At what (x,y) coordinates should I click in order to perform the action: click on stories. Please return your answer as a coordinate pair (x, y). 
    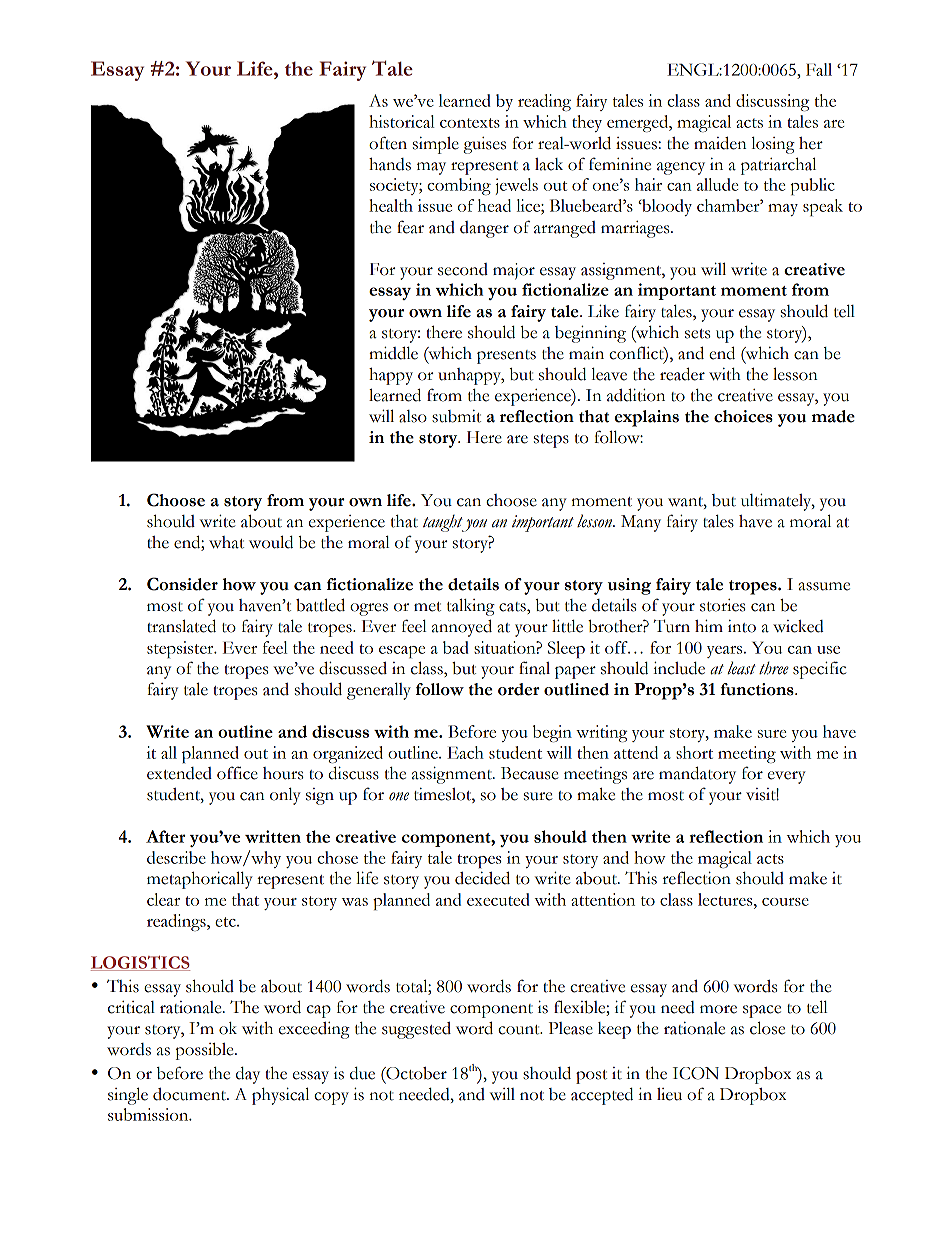
    Looking at the image, I should click on (722, 605).
